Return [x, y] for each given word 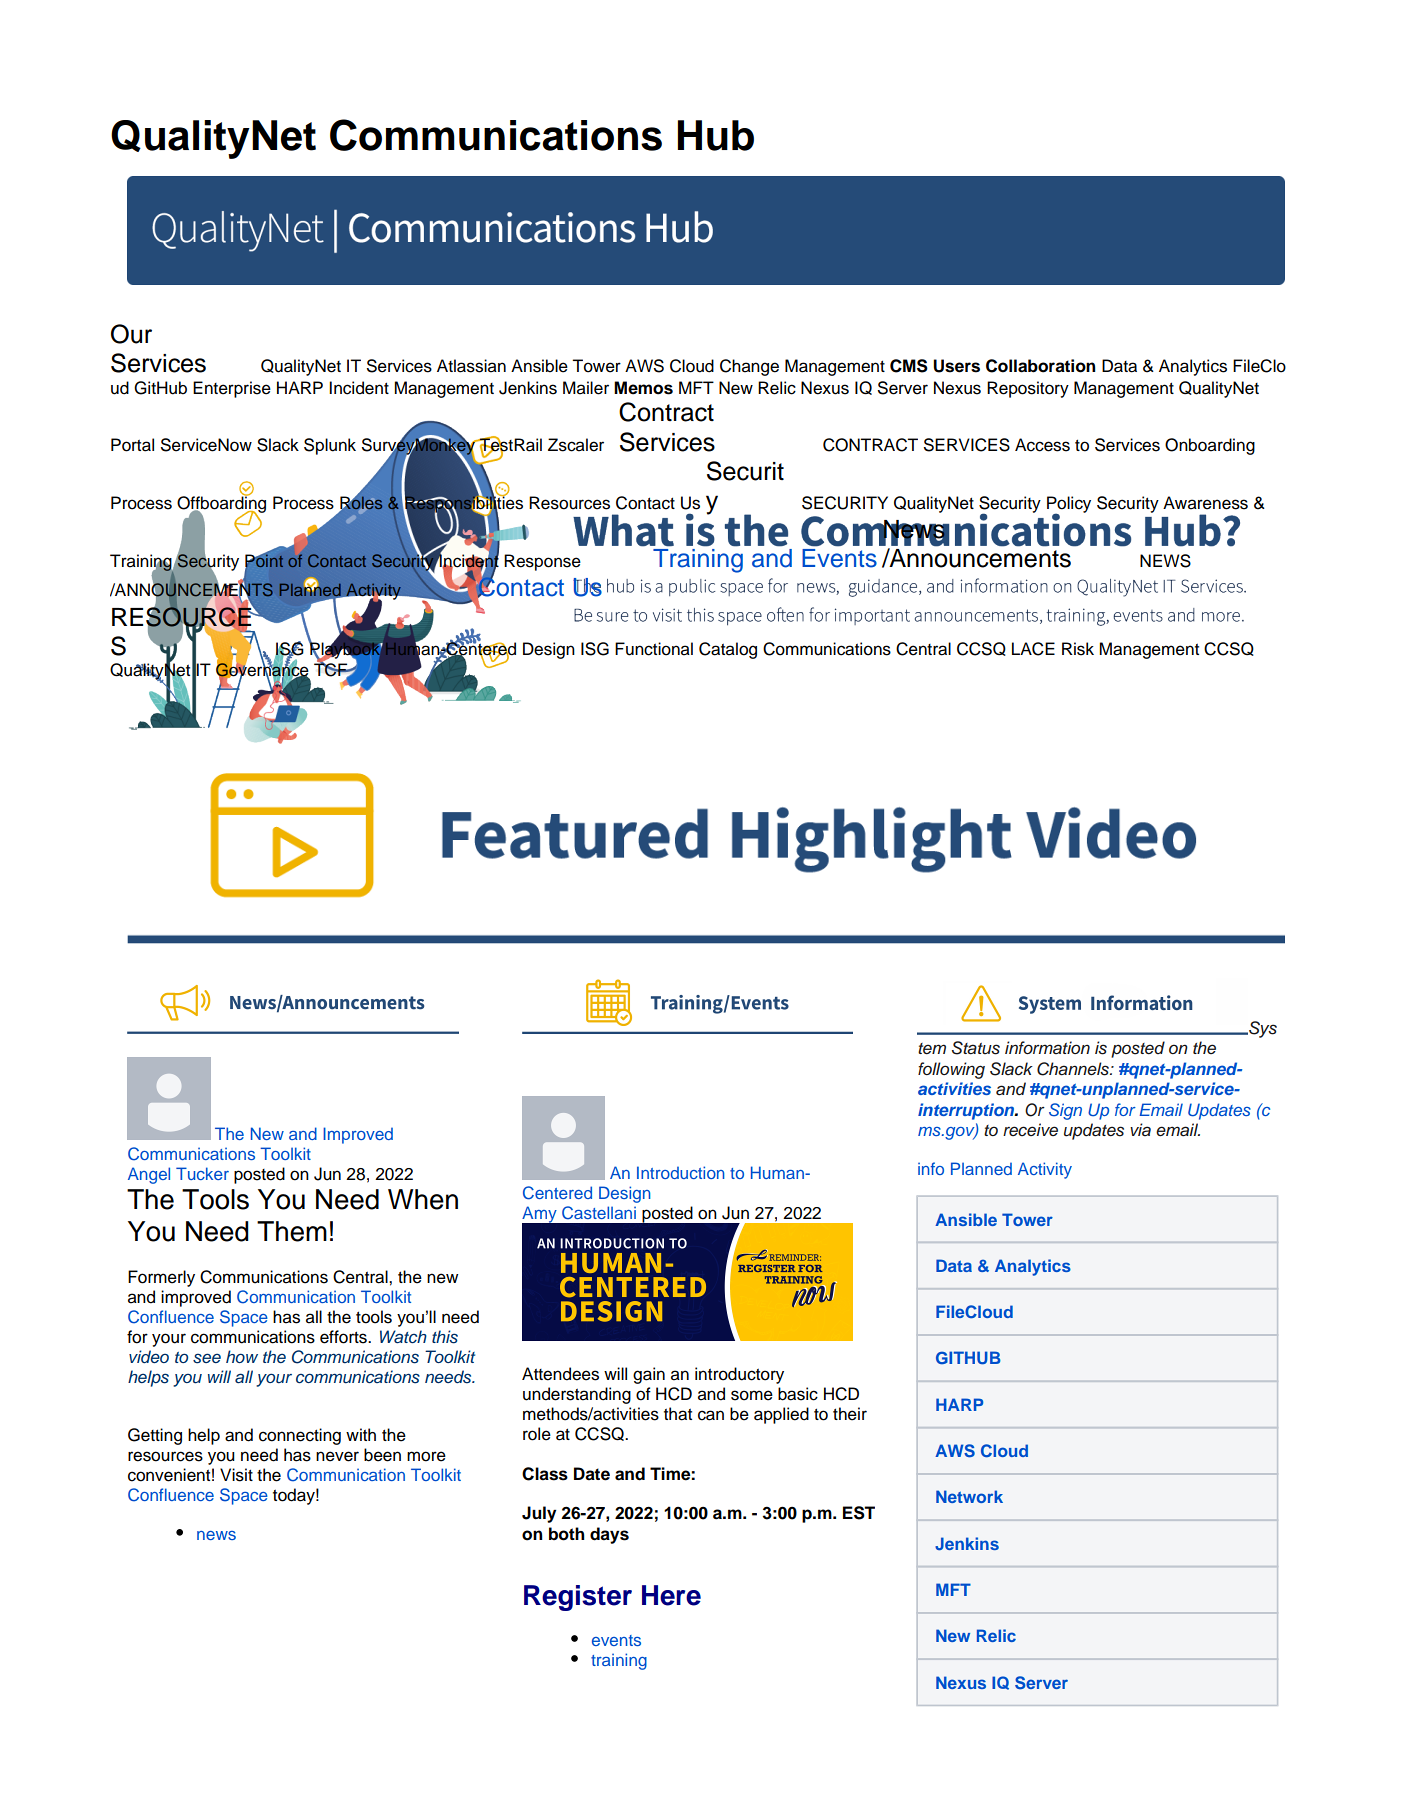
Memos [643, 388]
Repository [1028, 389]
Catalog [728, 650]
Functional [654, 649]
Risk [1078, 649]
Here [671, 1595]
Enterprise [232, 389]
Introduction [681, 1172]
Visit [236, 1475]
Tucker [202, 1173]
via [1140, 1129]
